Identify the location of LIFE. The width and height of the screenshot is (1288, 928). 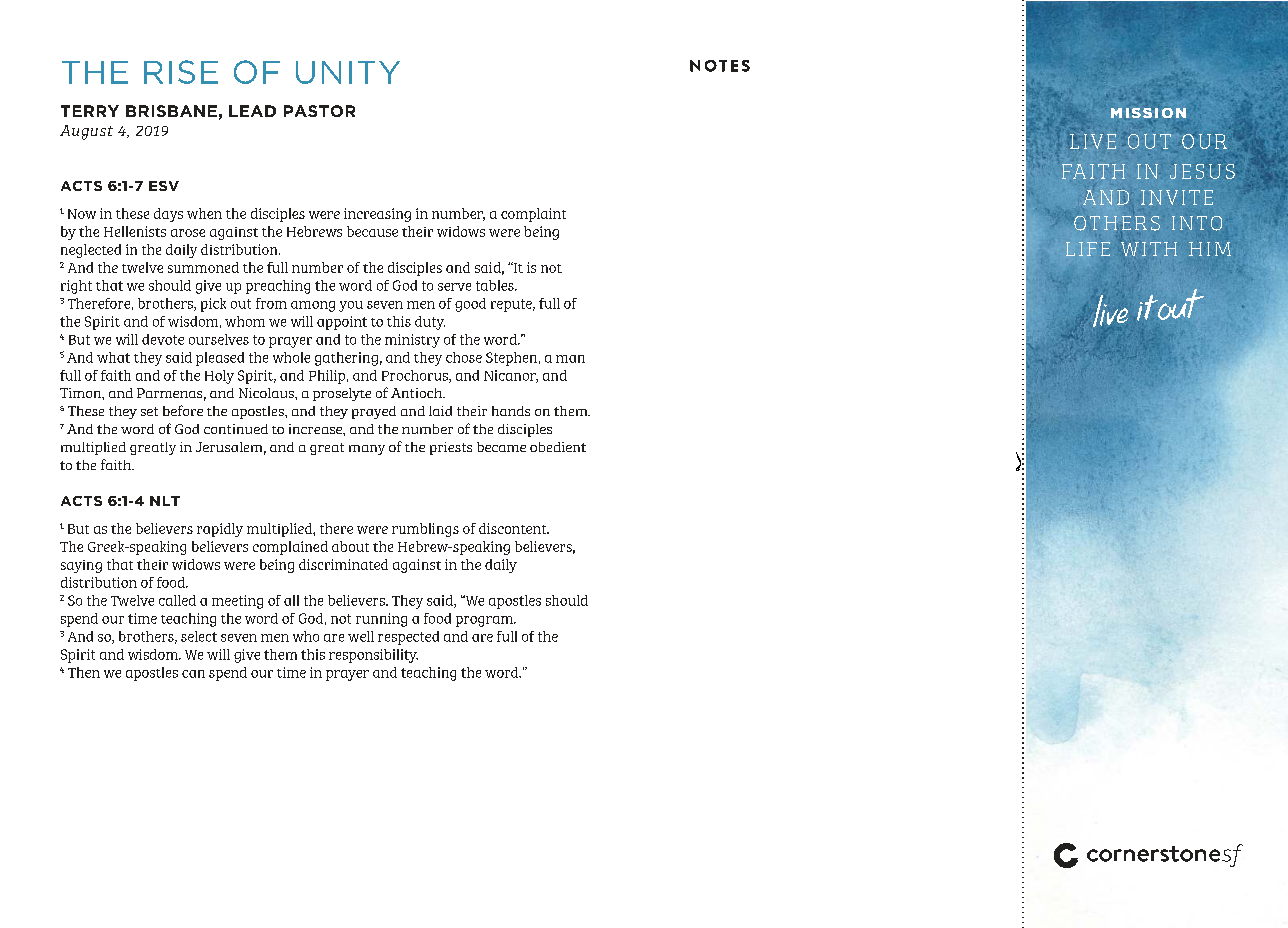
(1088, 249).
